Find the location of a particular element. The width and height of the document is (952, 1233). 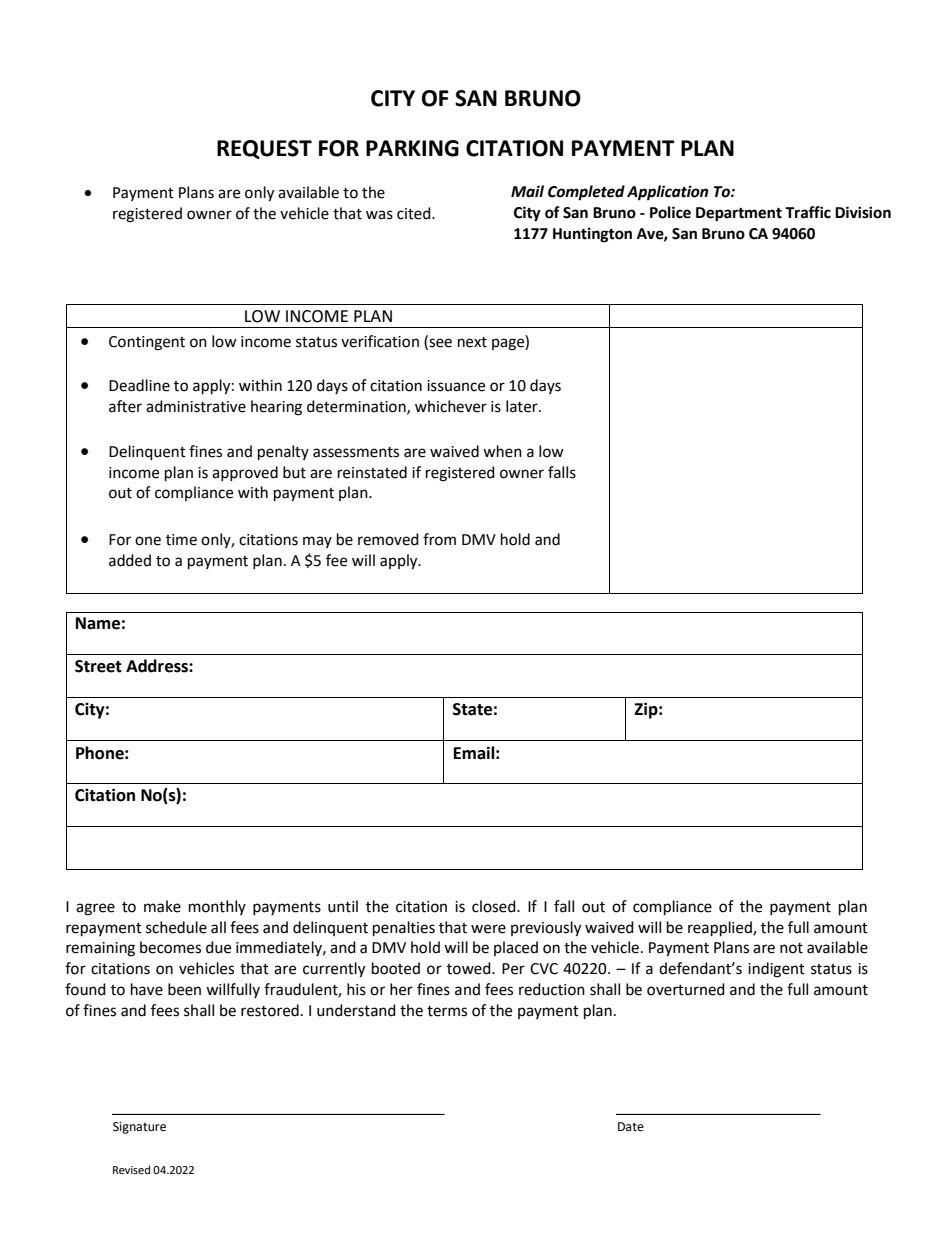

from is located at coordinates (439, 539).
